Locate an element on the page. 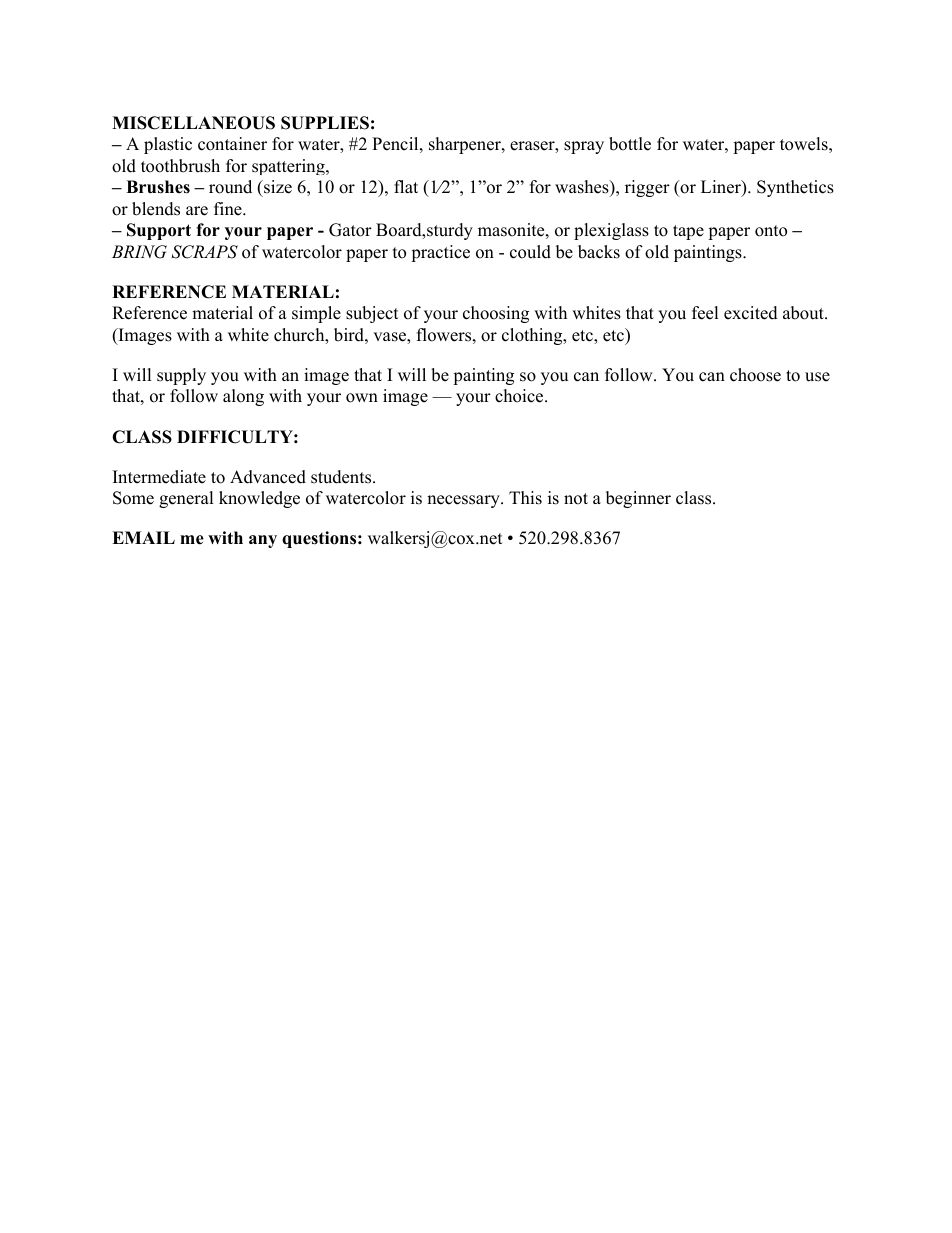  choosing is located at coordinates (496, 314).
